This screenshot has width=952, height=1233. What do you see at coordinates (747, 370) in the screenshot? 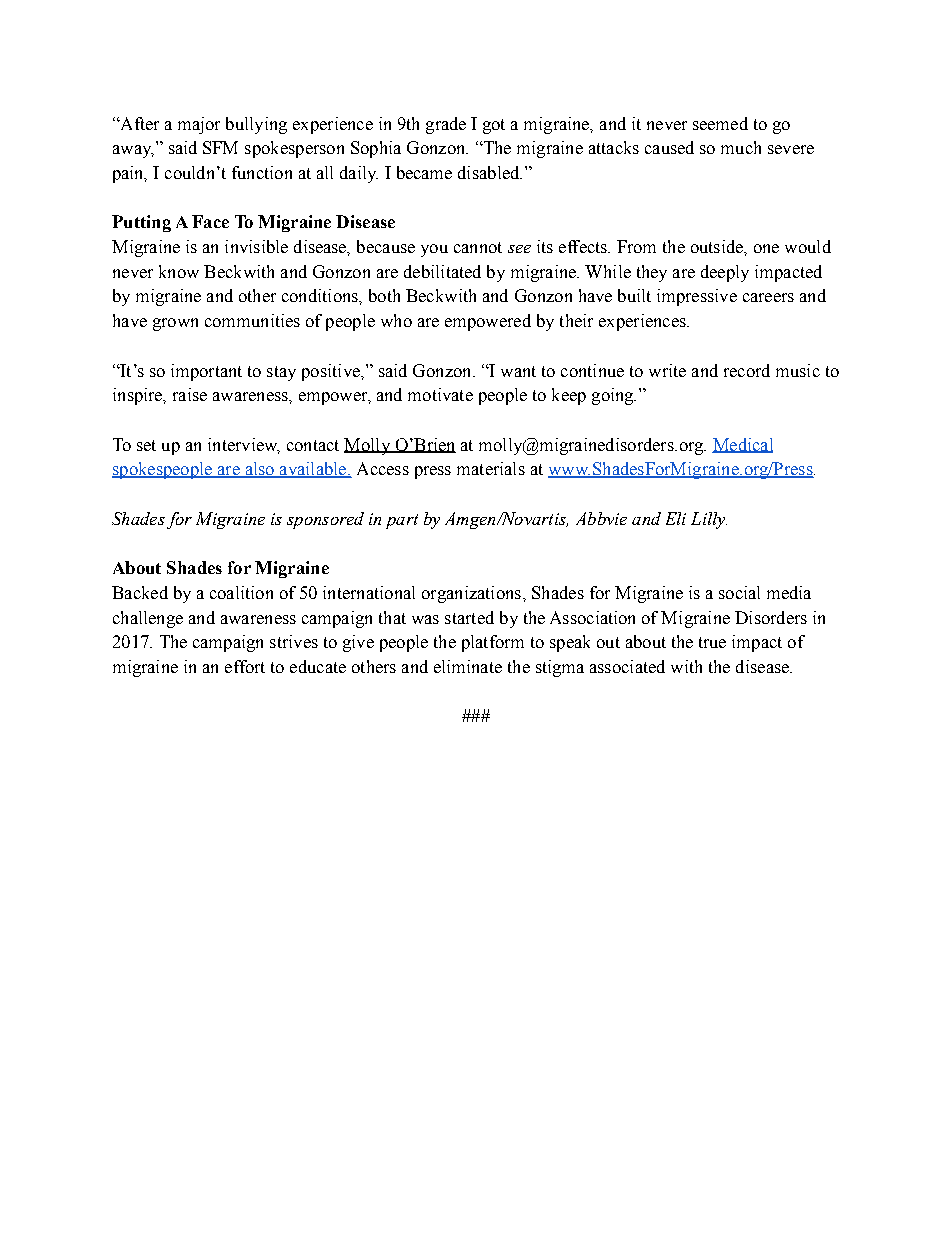
I see `record` at bounding box center [747, 370].
